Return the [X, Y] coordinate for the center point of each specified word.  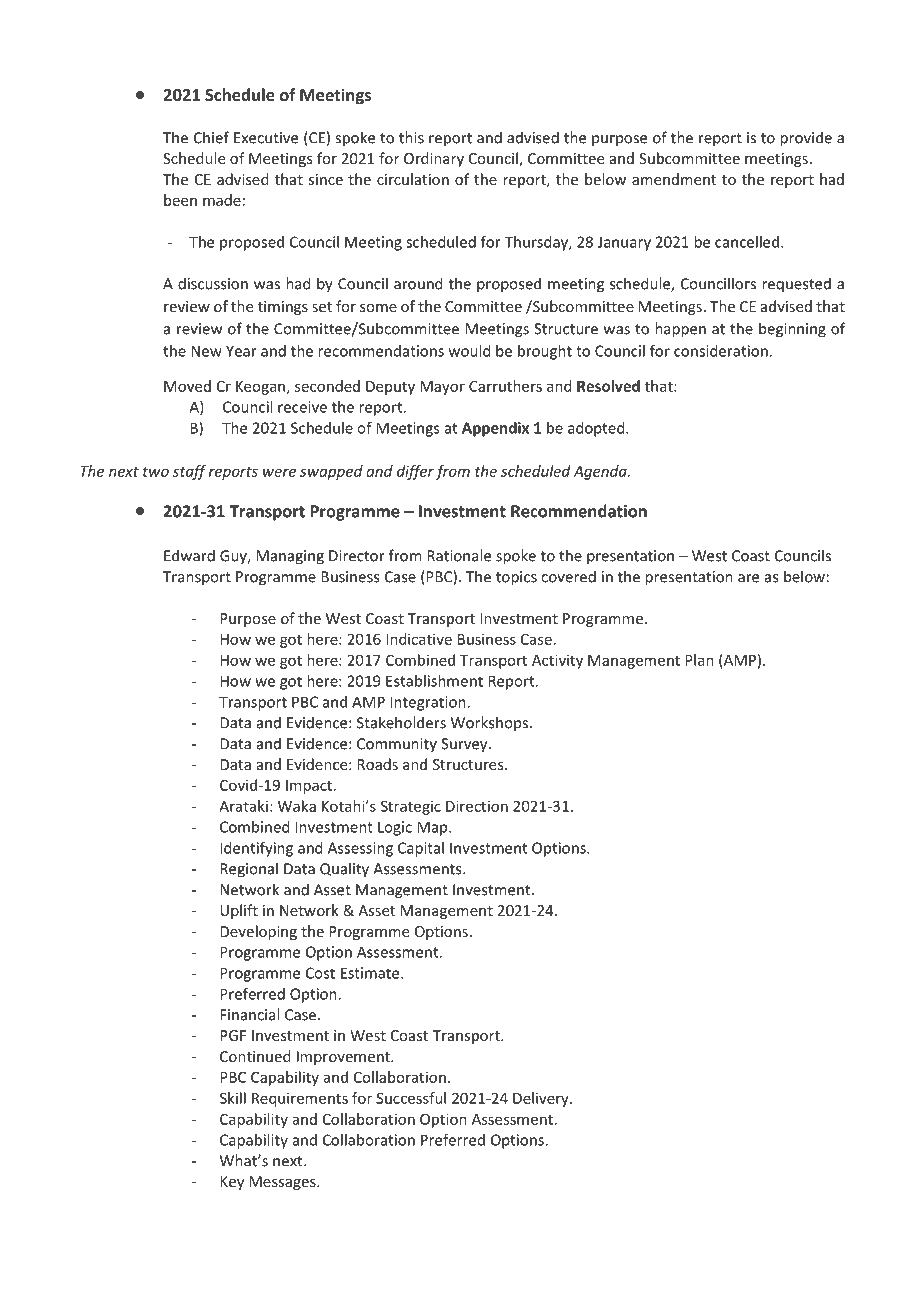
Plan [699, 660]
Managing [290, 557]
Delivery [542, 1099]
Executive [266, 138]
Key [232, 1183]
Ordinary [434, 159]
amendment [674, 179]
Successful [411, 1098]
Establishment [434, 681]
